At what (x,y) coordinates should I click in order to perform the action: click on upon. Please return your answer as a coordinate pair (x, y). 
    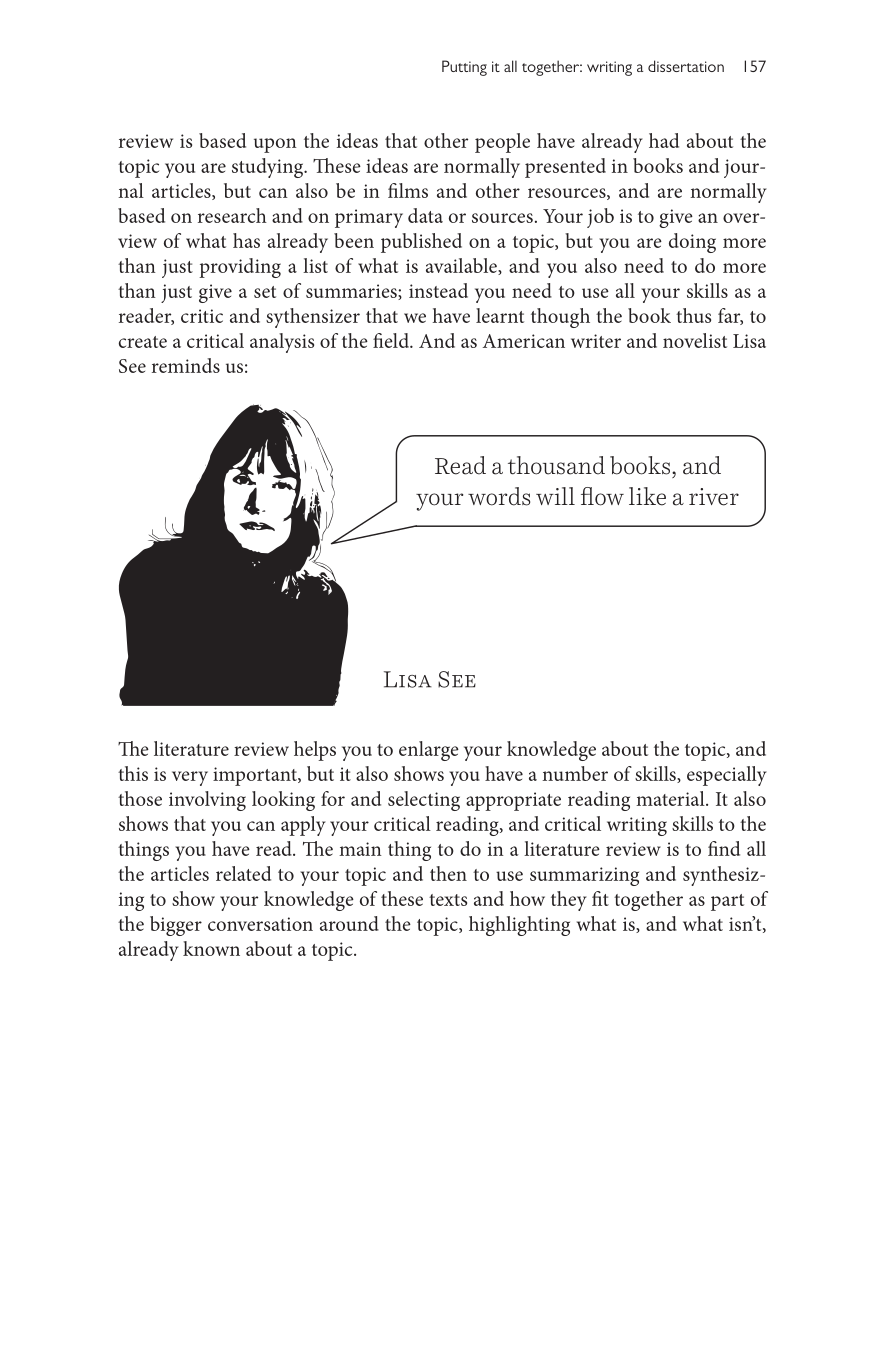
    Looking at the image, I should click on (275, 145).
